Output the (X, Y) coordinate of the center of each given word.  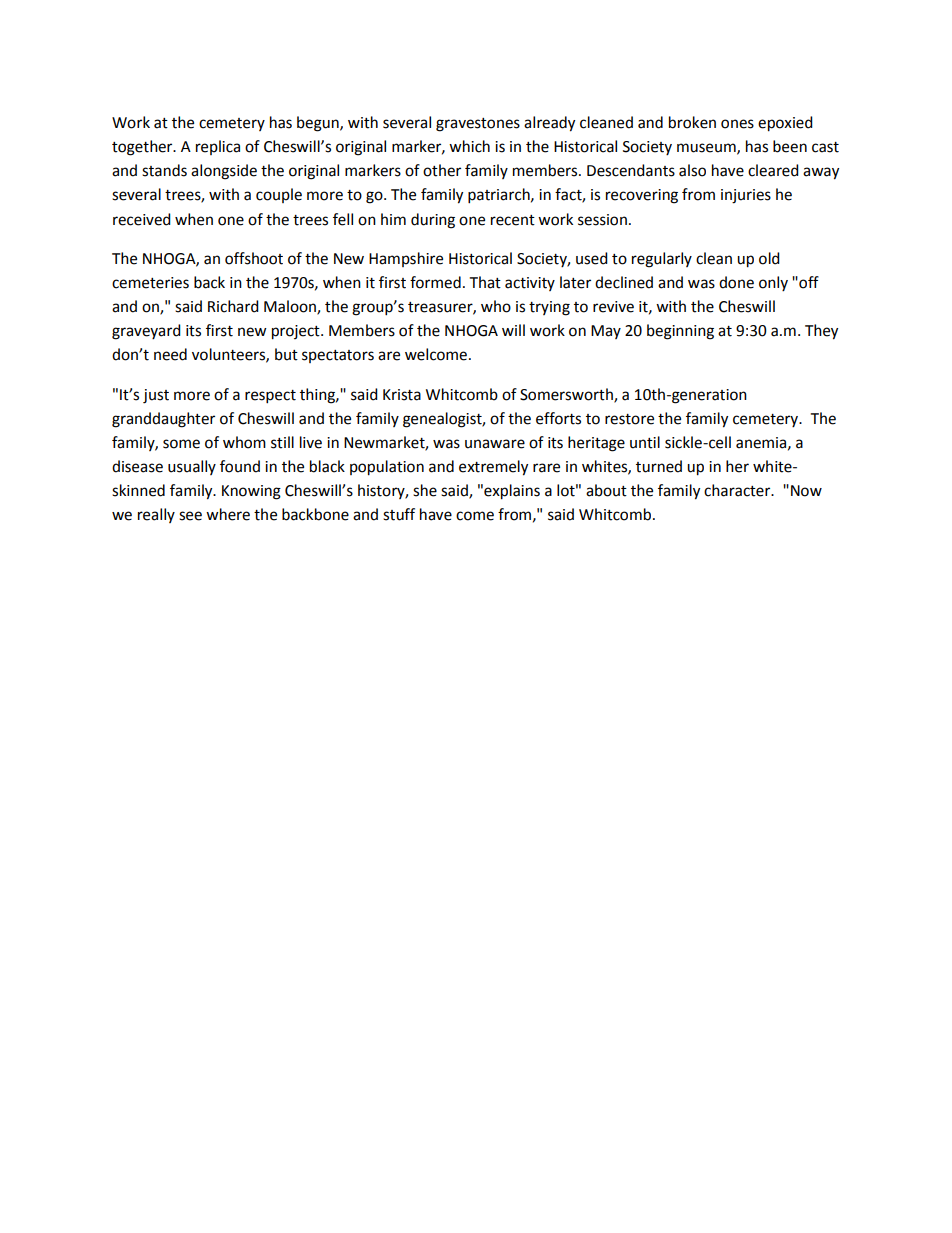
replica (218, 147)
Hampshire (406, 259)
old (769, 258)
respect (270, 397)
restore (629, 419)
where (228, 514)
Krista (402, 395)
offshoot (254, 258)
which (469, 146)
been (790, 146)
